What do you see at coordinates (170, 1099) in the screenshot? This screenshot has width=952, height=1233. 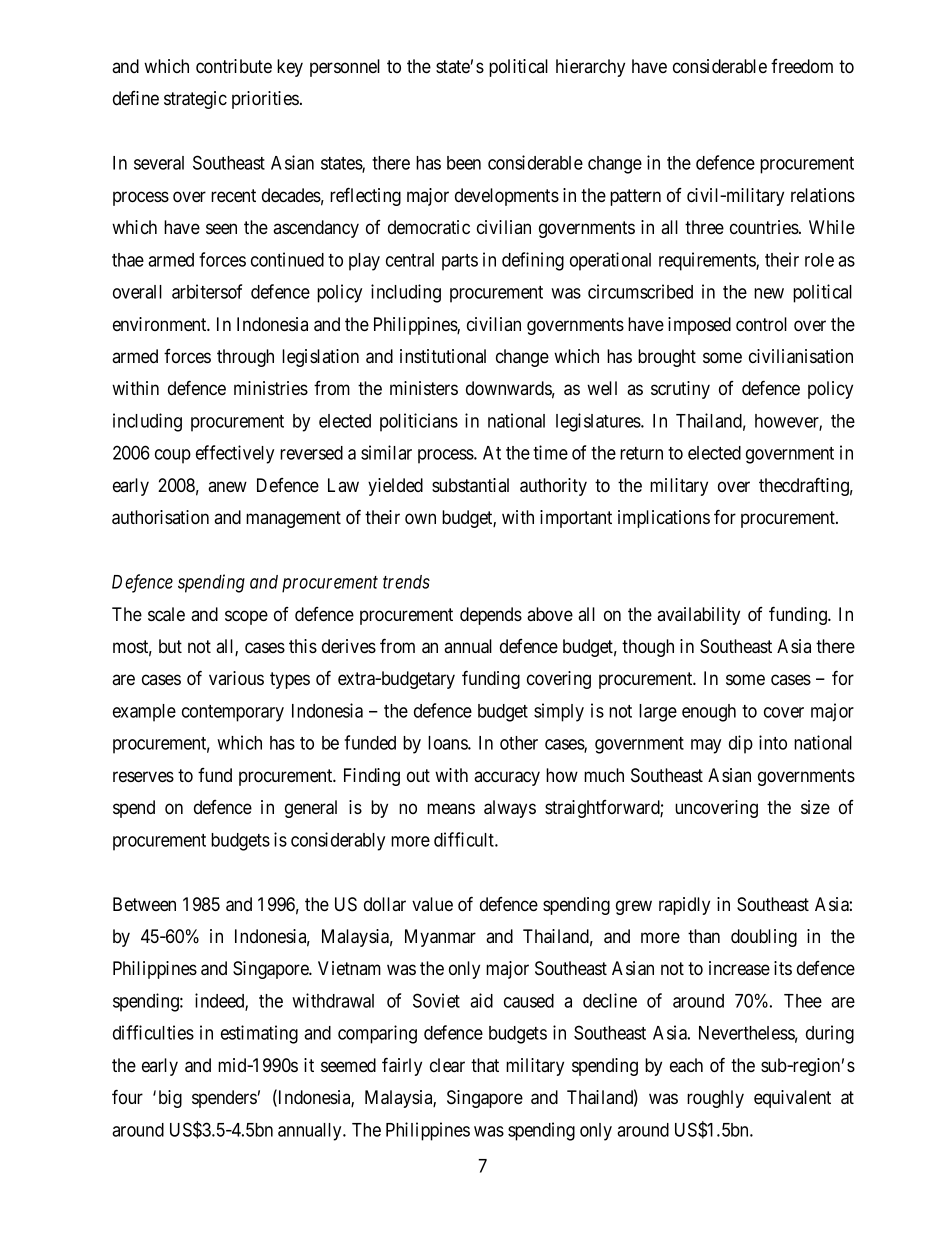 I see `big` at bounding box center [170, 1099].
